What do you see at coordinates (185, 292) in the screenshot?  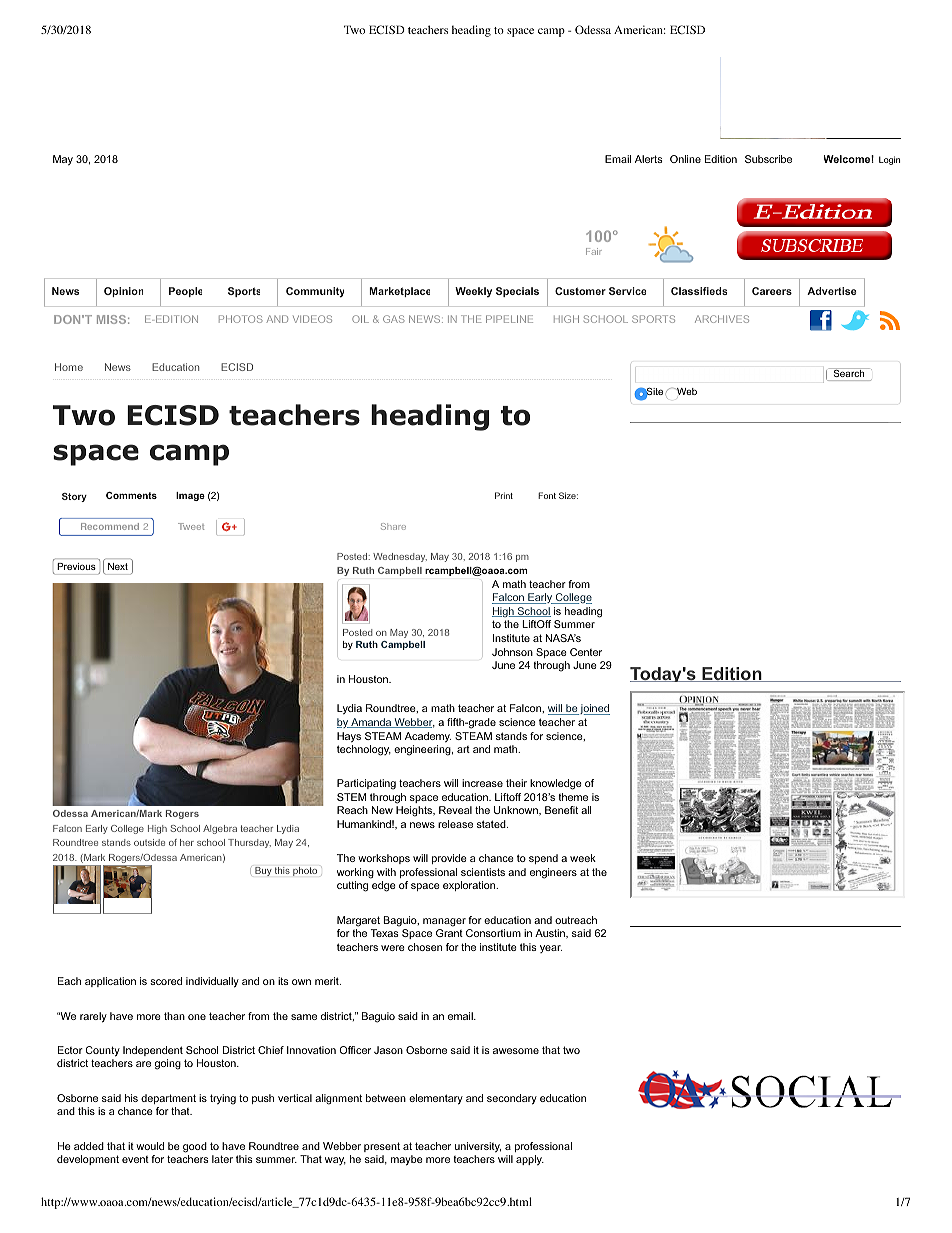 I see `People` at bounding box center [185, 292].
